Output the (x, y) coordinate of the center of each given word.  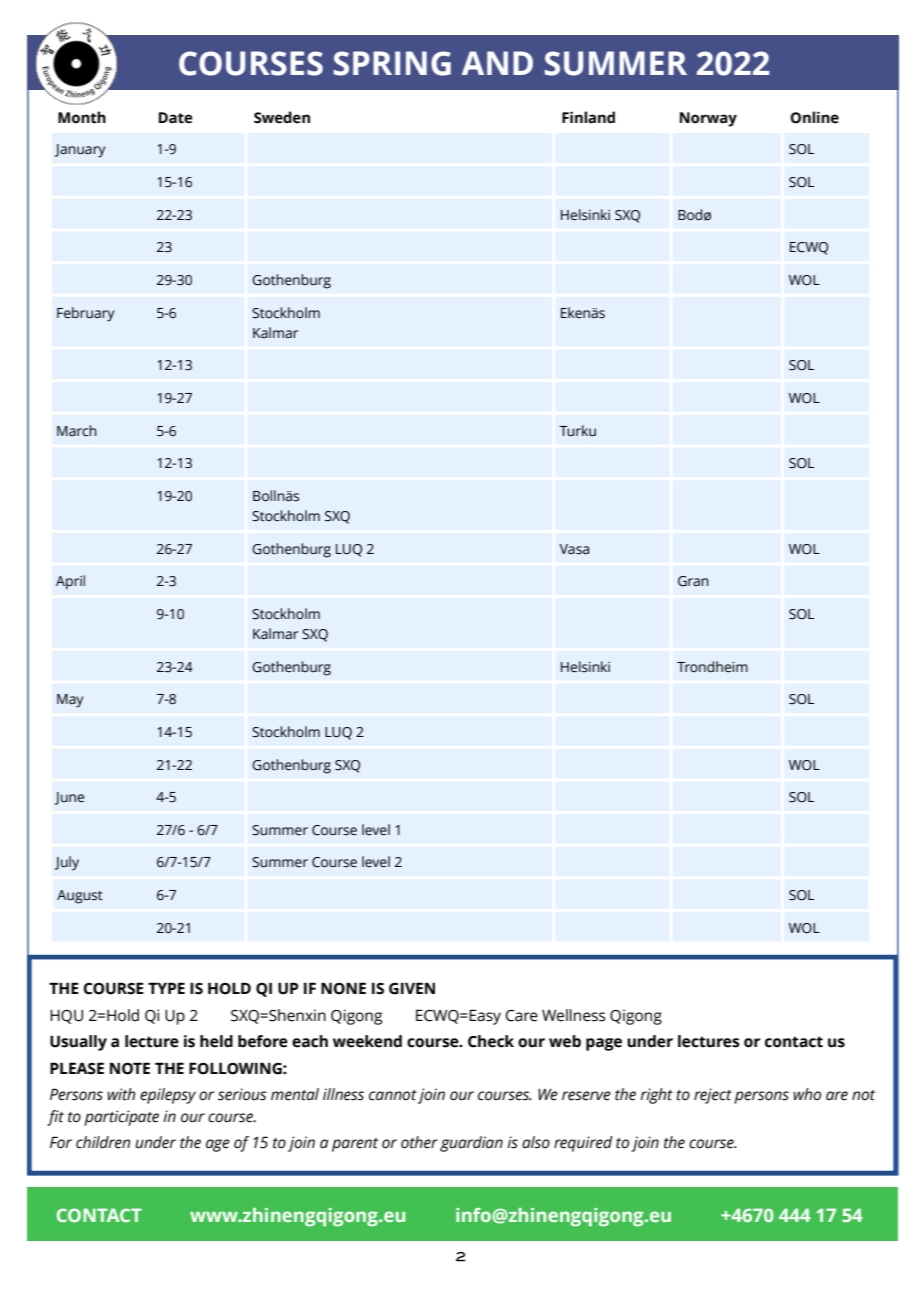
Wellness (573, 1015)
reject (713, 1096)
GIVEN (412, 988)
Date (176, 118)
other (419, 1142)
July (67, 863)
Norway (708, 119)
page (604, 1044)
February (85, 314)
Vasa (574, 549)
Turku (577, 431)
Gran (693, 581)
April (70, 582)
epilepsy (168, 1096)
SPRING (392, 63)
